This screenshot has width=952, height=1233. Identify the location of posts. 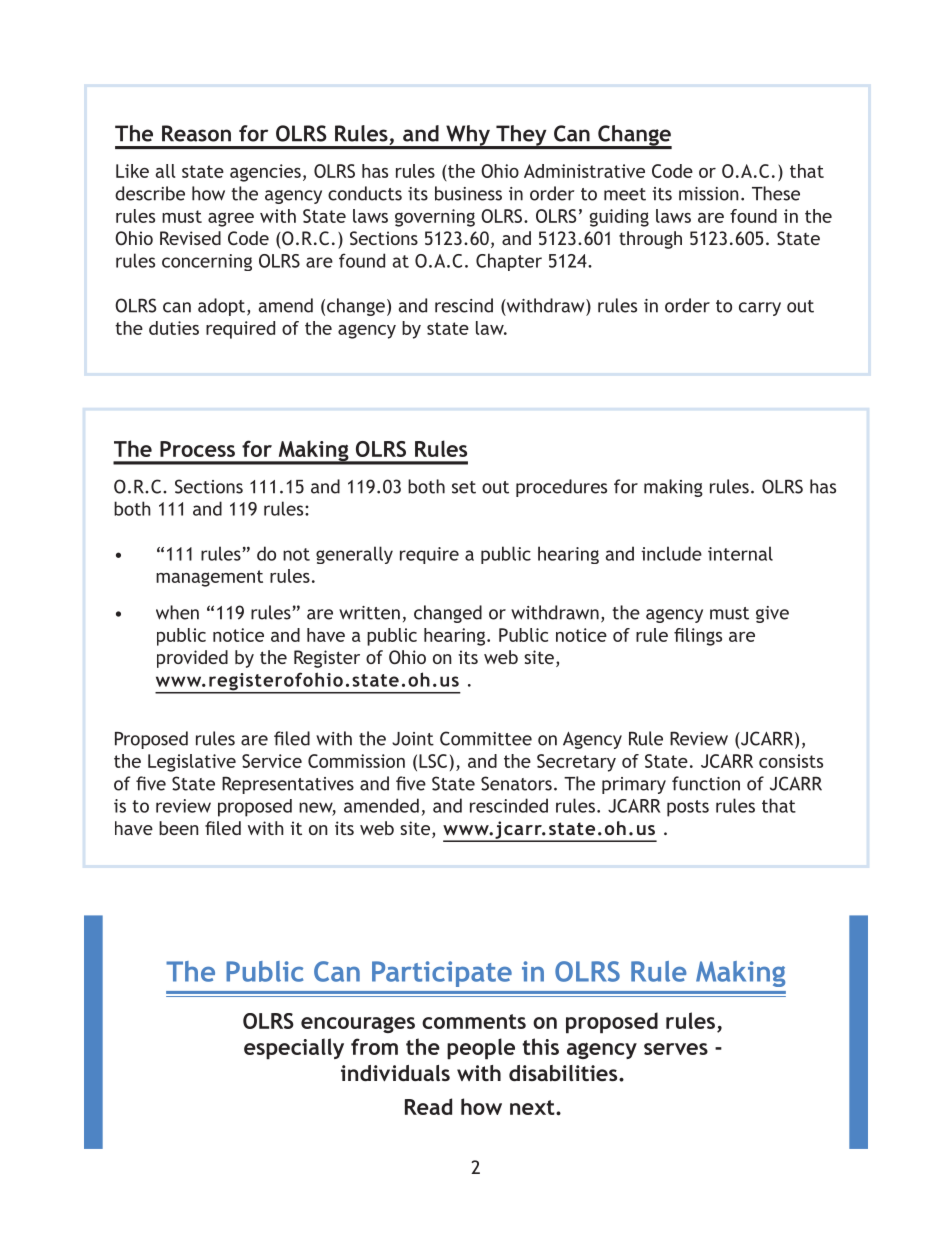
(688, 808).
